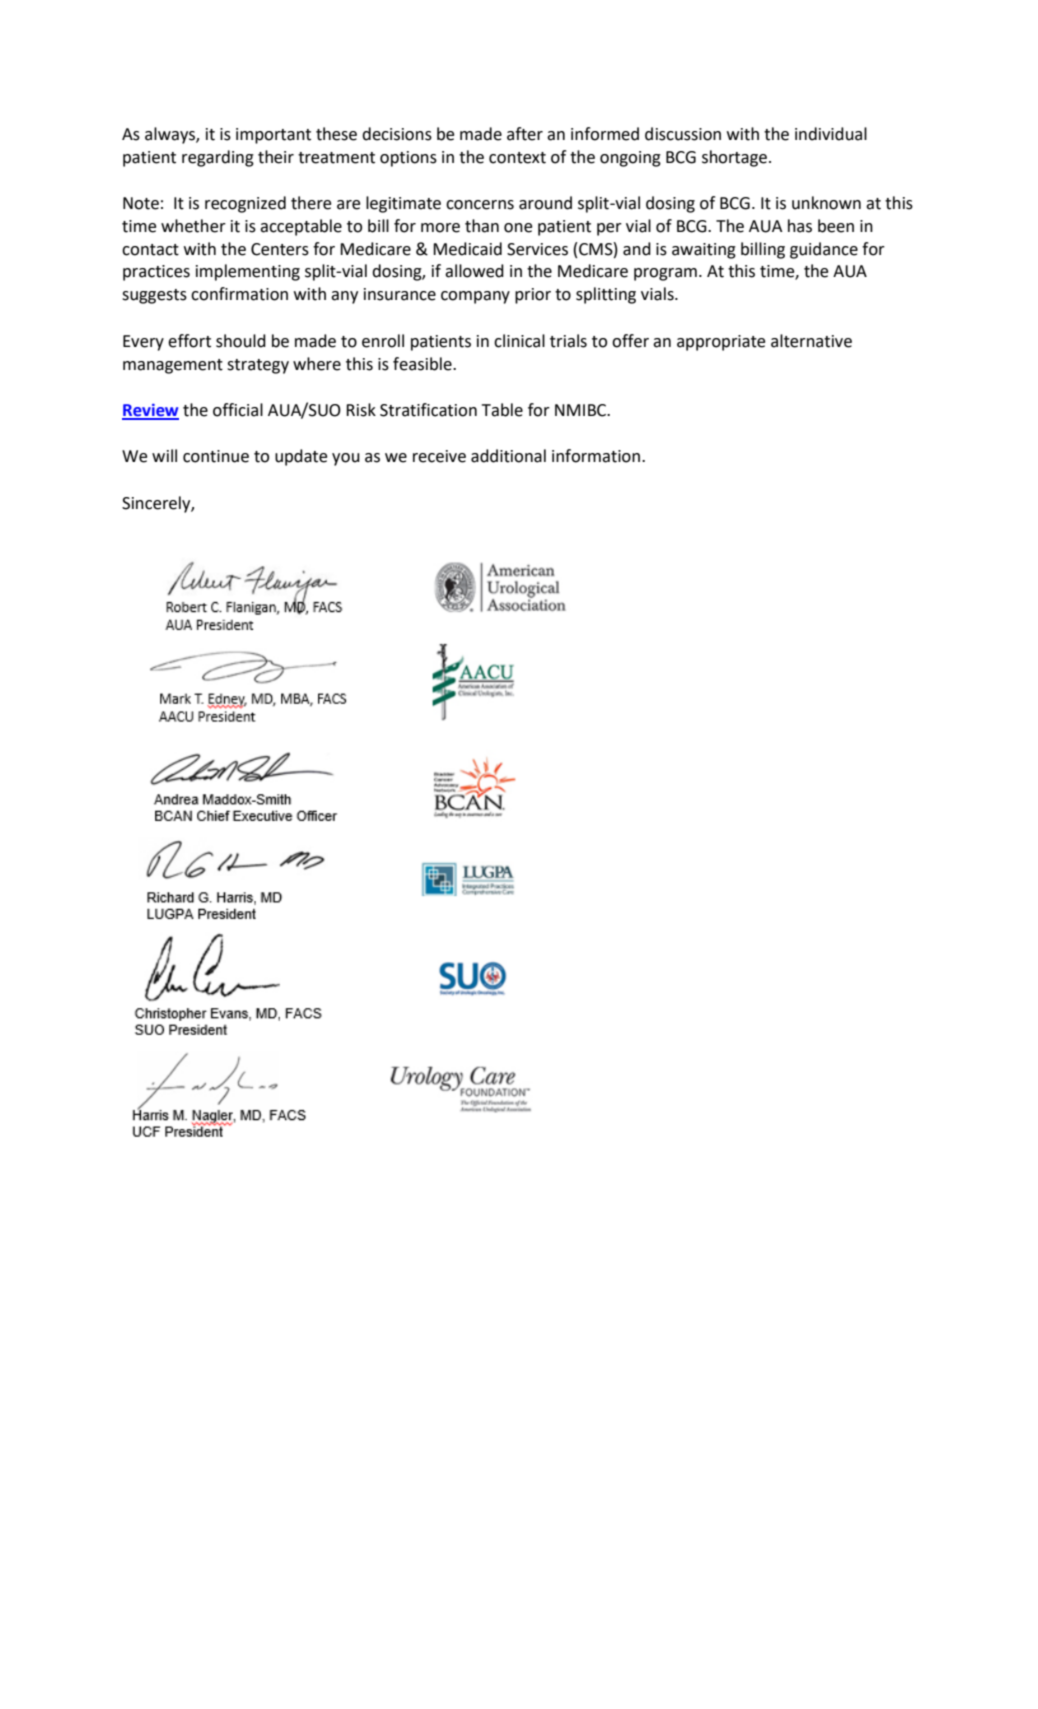 The image size is (1038, 1709). I want to click on clinical, so click(519, 341).
